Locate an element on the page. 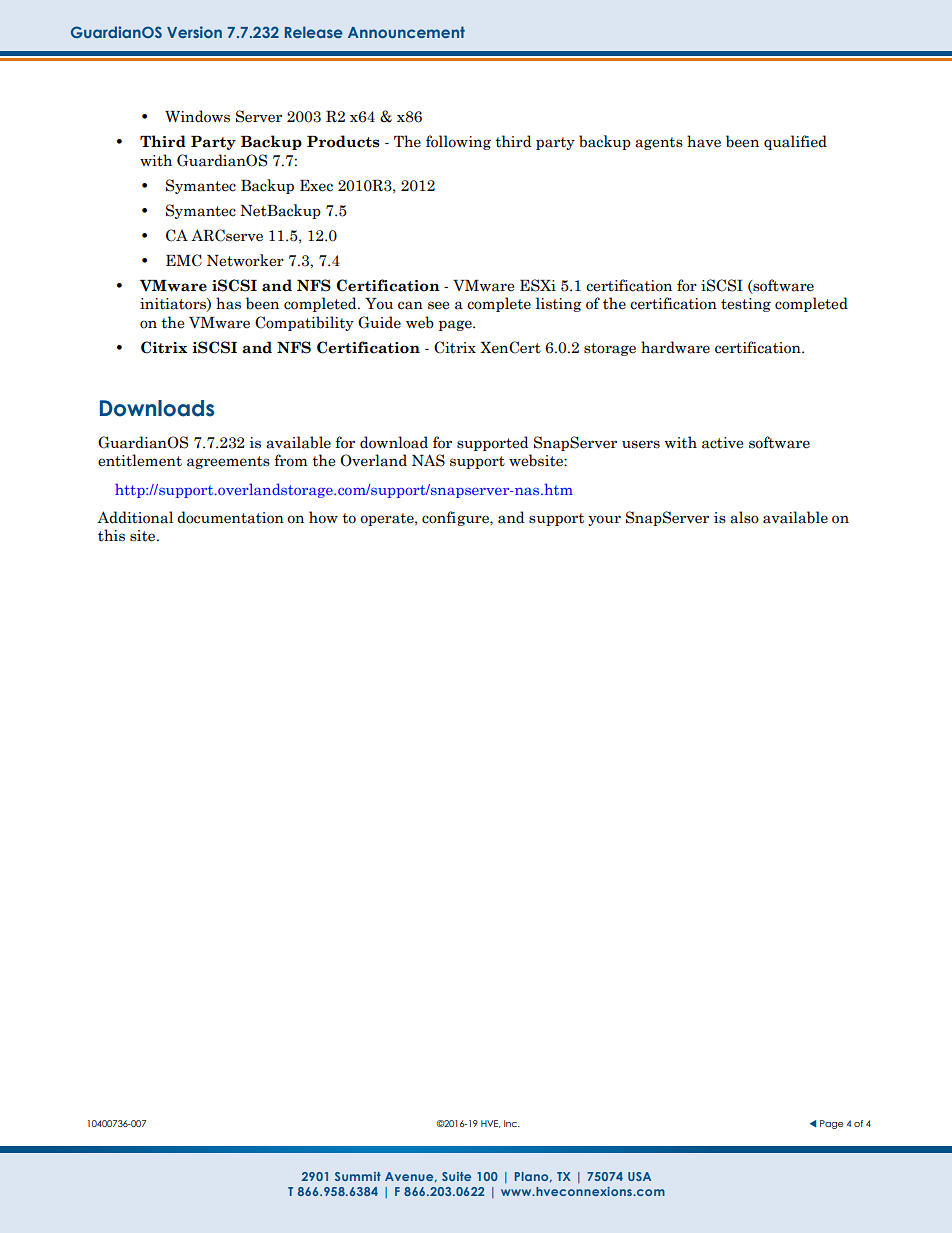 The width and height of the document is (952, 1233). USA is located at coordinates (639, 1176).
